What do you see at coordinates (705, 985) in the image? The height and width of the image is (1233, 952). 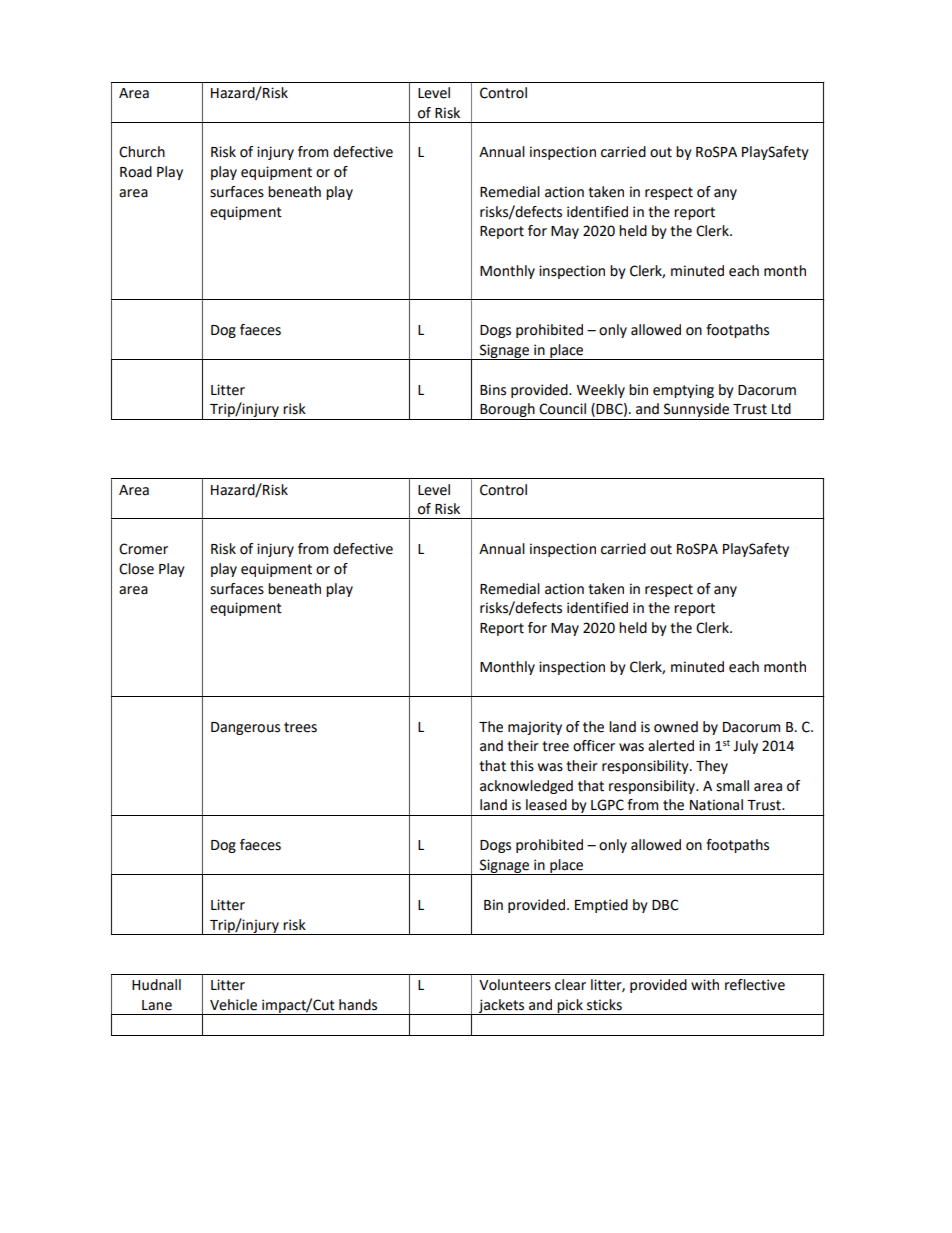 I see `with` at bounding box center [705, 985].
